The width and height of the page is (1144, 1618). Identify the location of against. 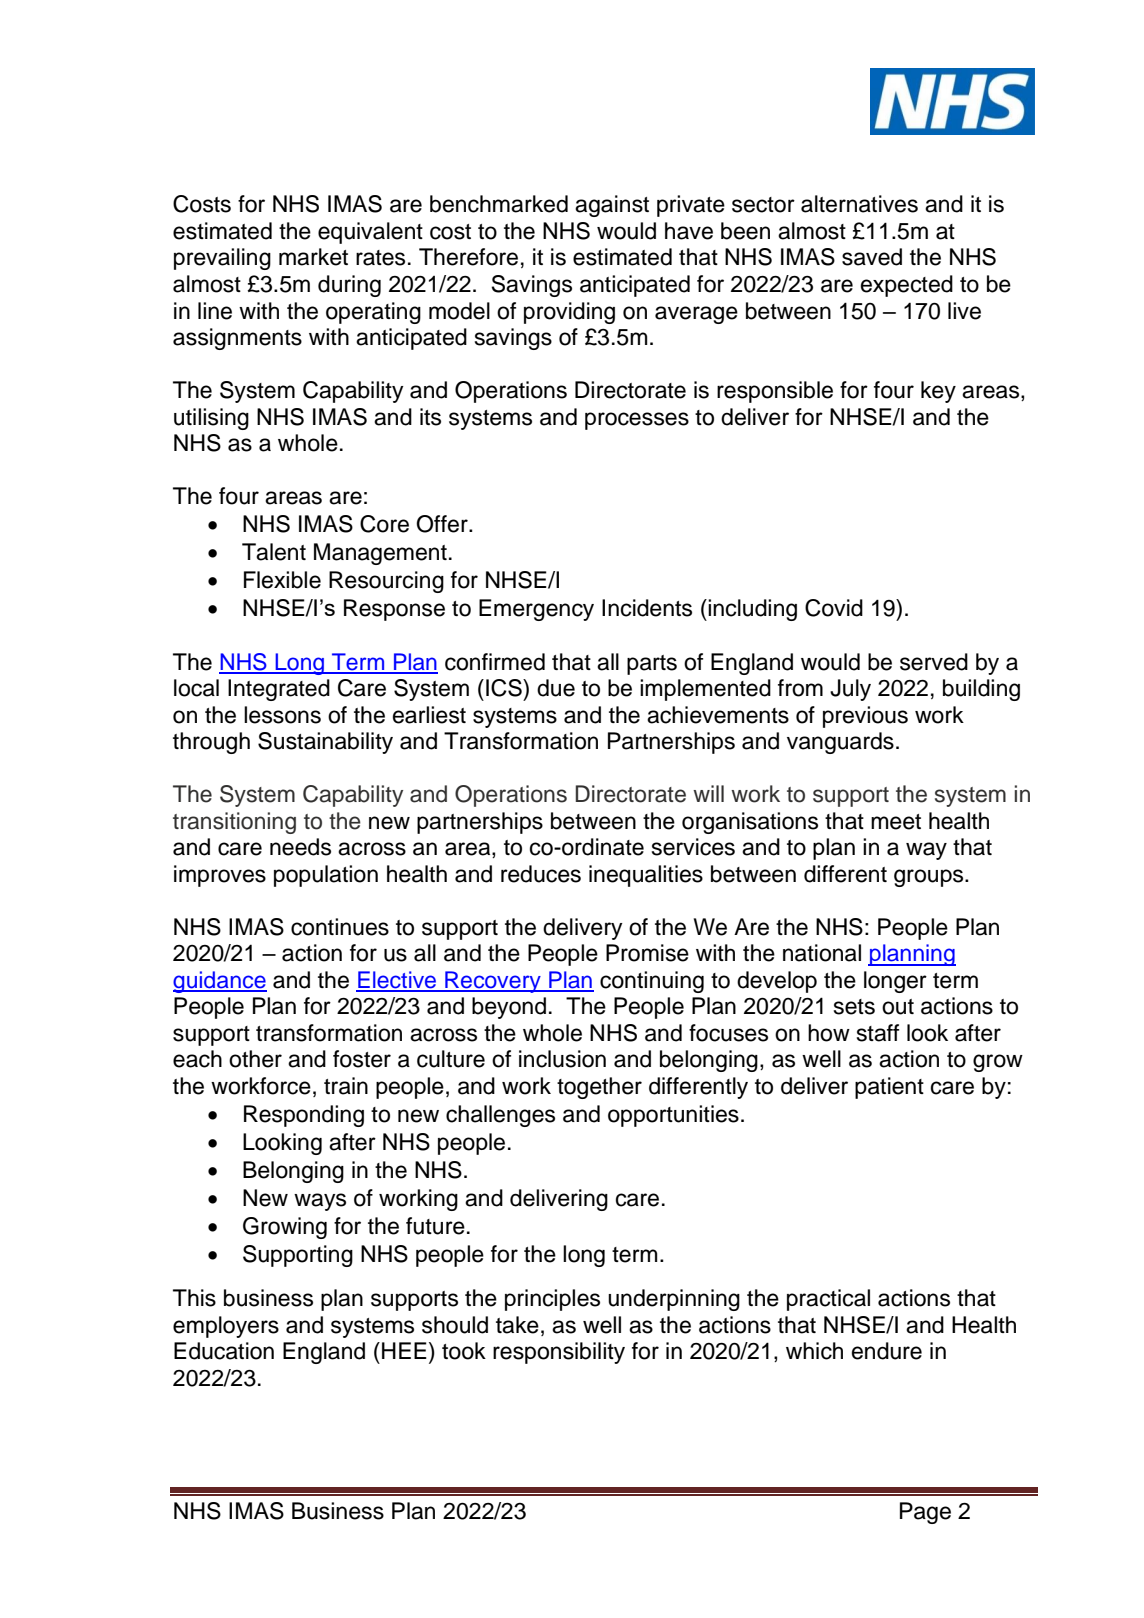
(612, 206).
